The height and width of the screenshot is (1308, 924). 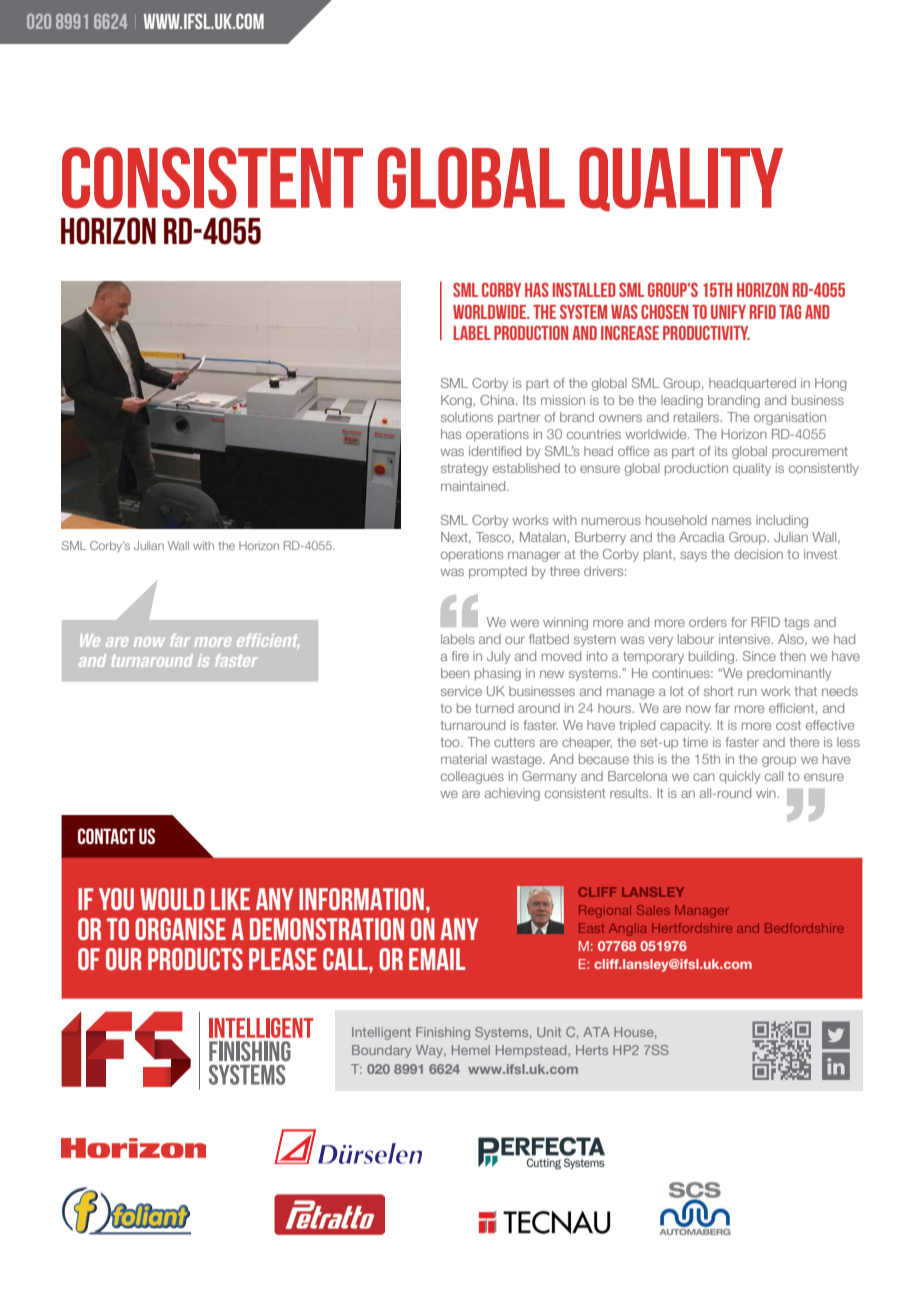 What do you see at coordinates (195, 959) in the screenshot?
I see `PRODUCTS` at bounding box center [195, 959].
